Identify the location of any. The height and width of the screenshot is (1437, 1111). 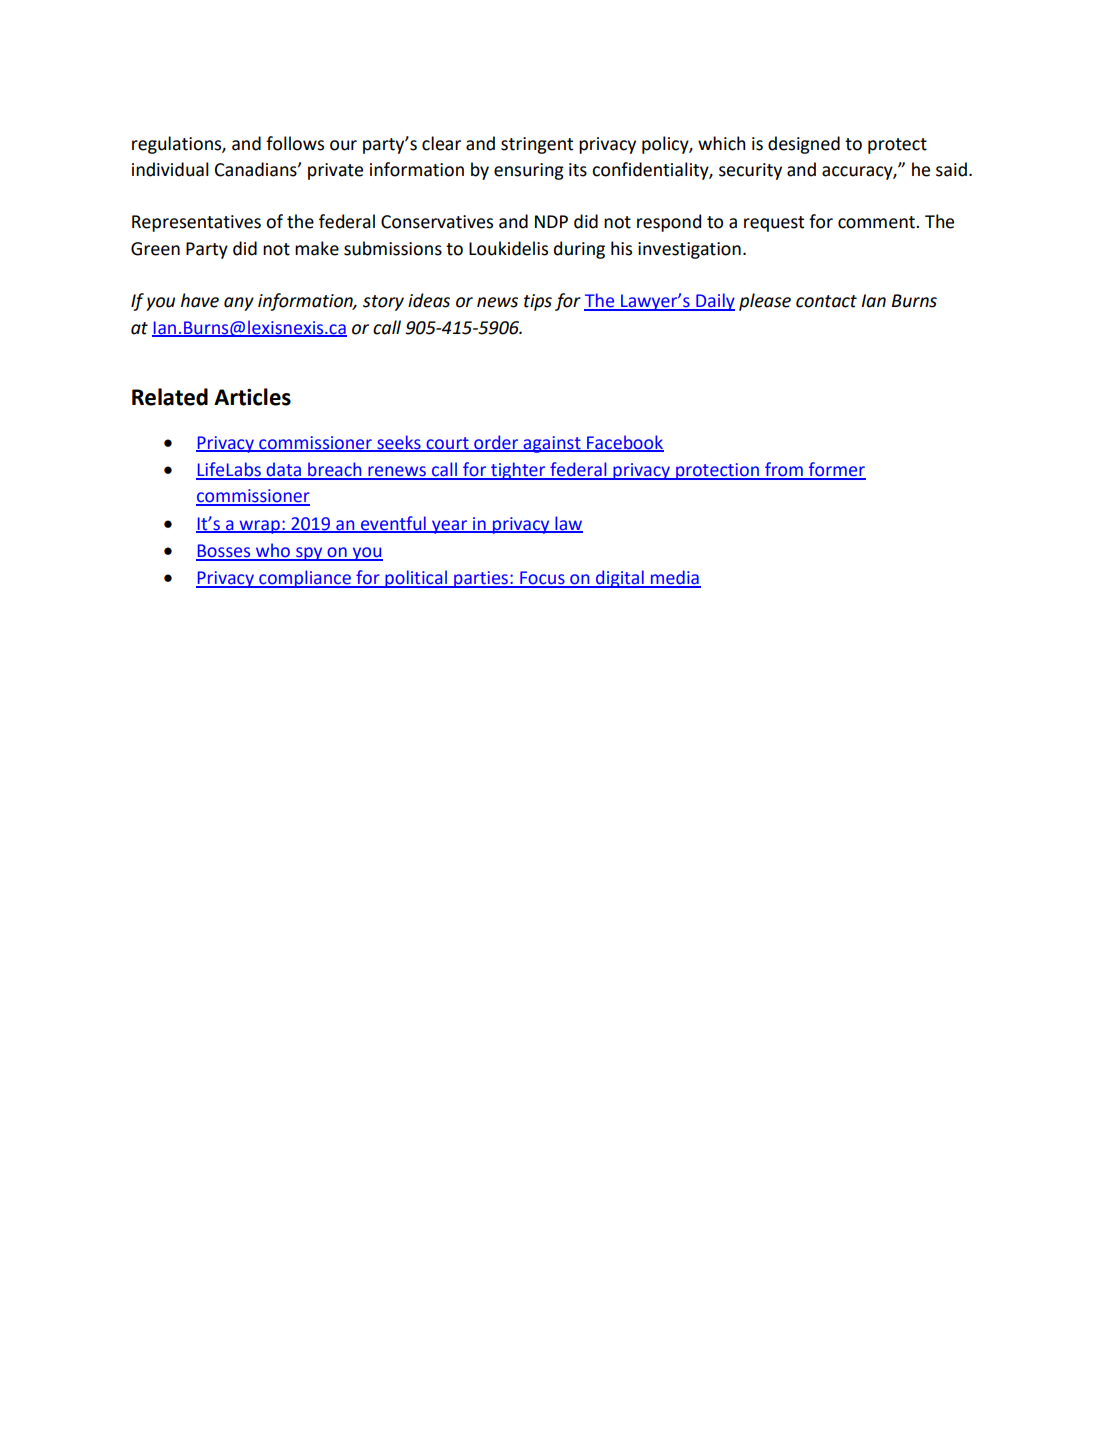
(239, 304).
